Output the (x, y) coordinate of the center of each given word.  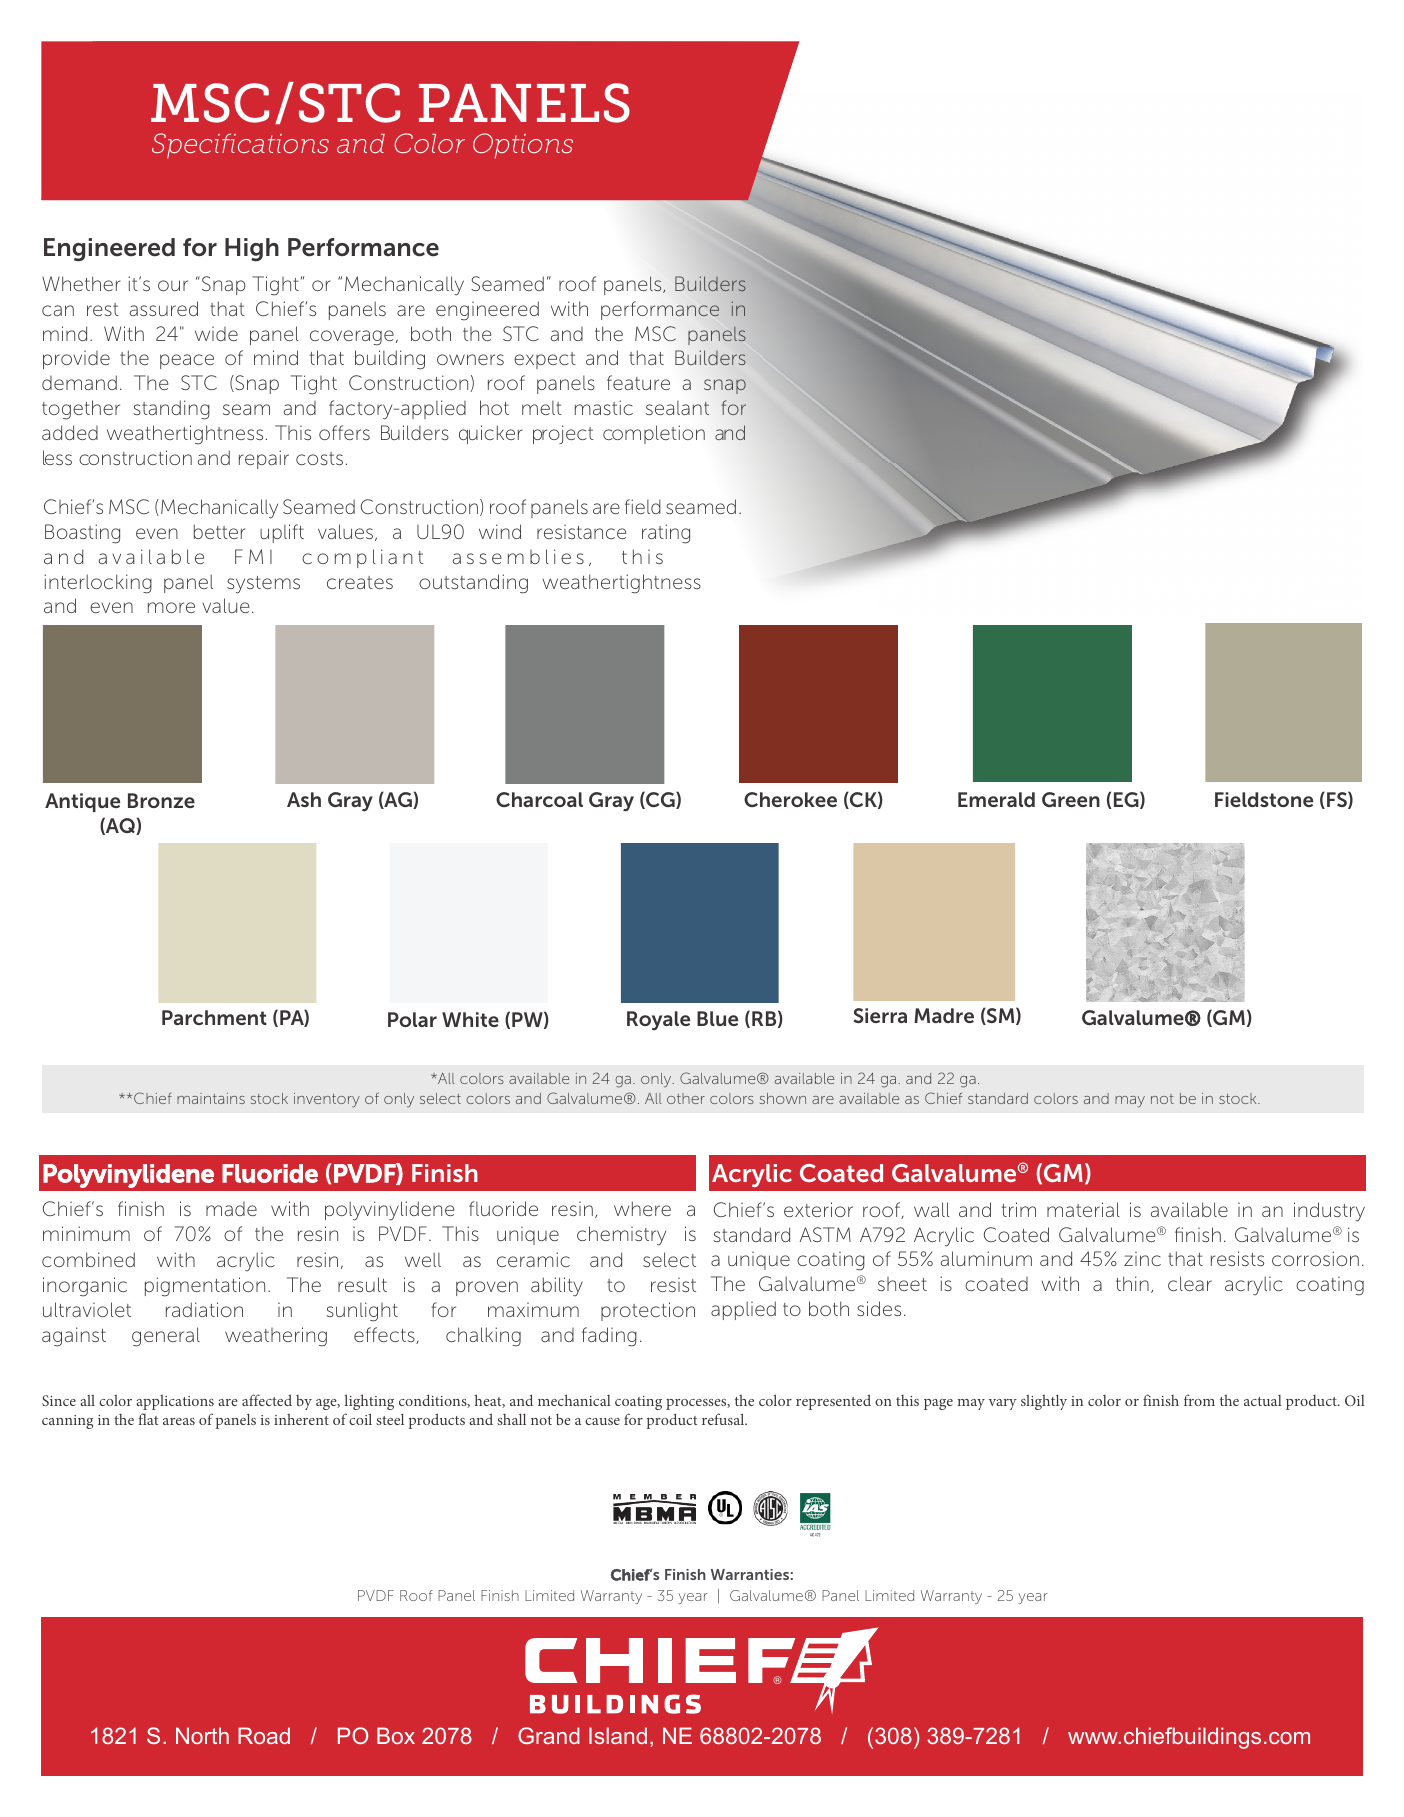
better (219, 531)
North (202, 1735)
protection (648, 1311)
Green (1071, 799)
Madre (944, 1015)
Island (618, 1735)
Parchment (214, 1017)
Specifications (240, 146)
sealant (677, 408)
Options (523, 146)
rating (666, 534)
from (1199, 1400)
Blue (717, 1018)
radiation (204, 1309)
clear (1190, 1283)
